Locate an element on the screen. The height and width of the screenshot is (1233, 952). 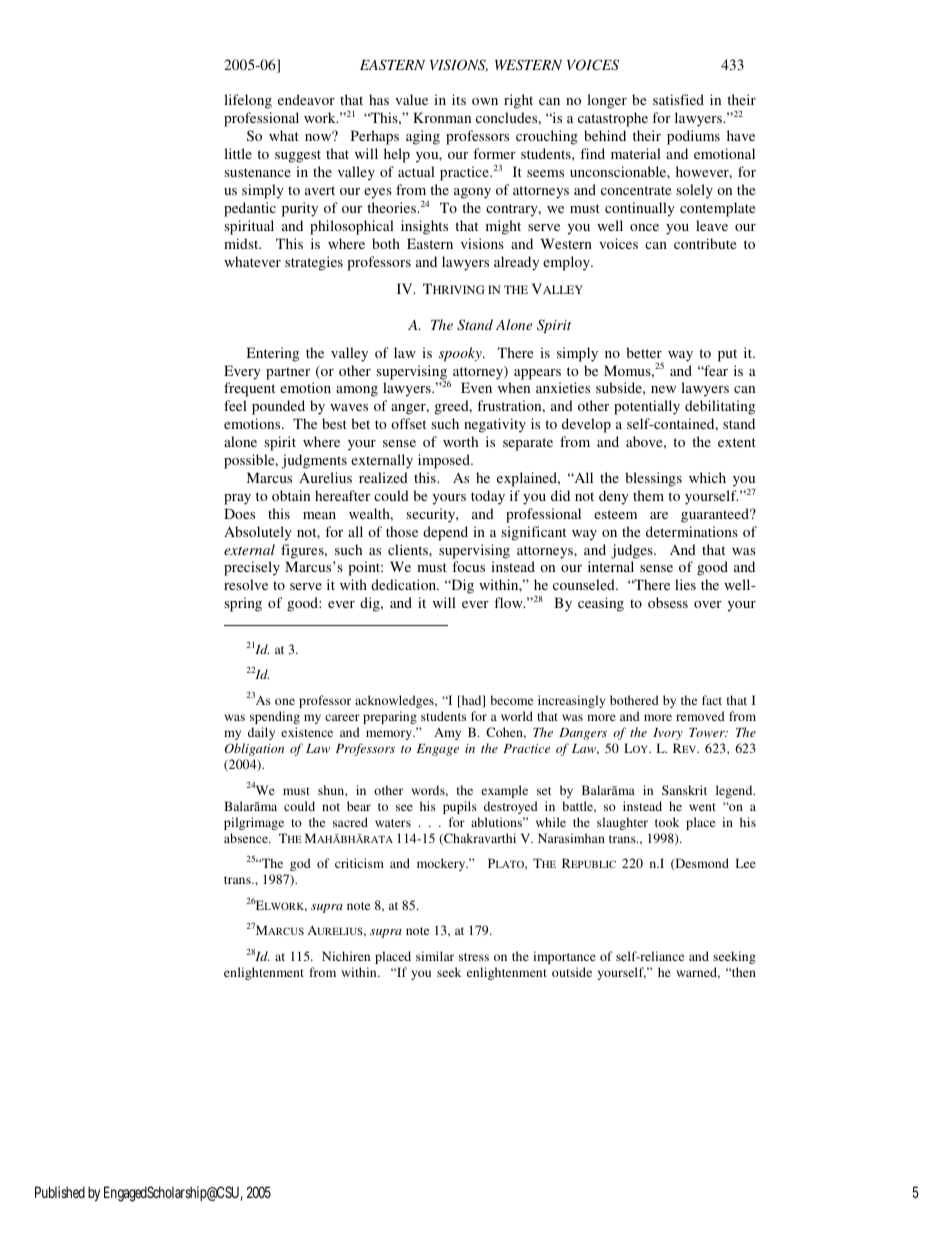
obsess is located at coordinates (668, 602).
